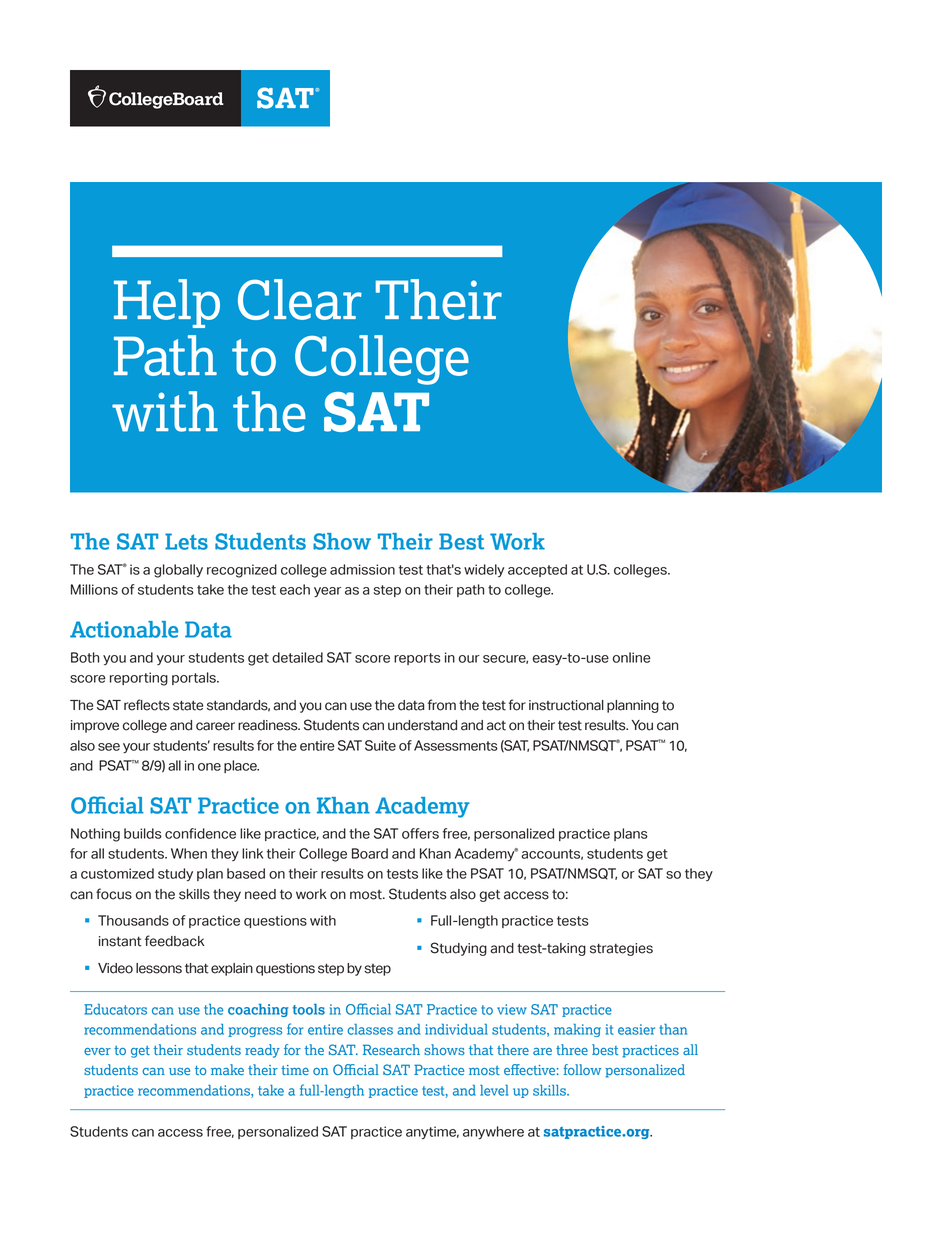 The height and width of the screenshot is (1233, 952). Describe the element at coordinates (537, 570) in the screenshot. I see `accepted` at that location.
